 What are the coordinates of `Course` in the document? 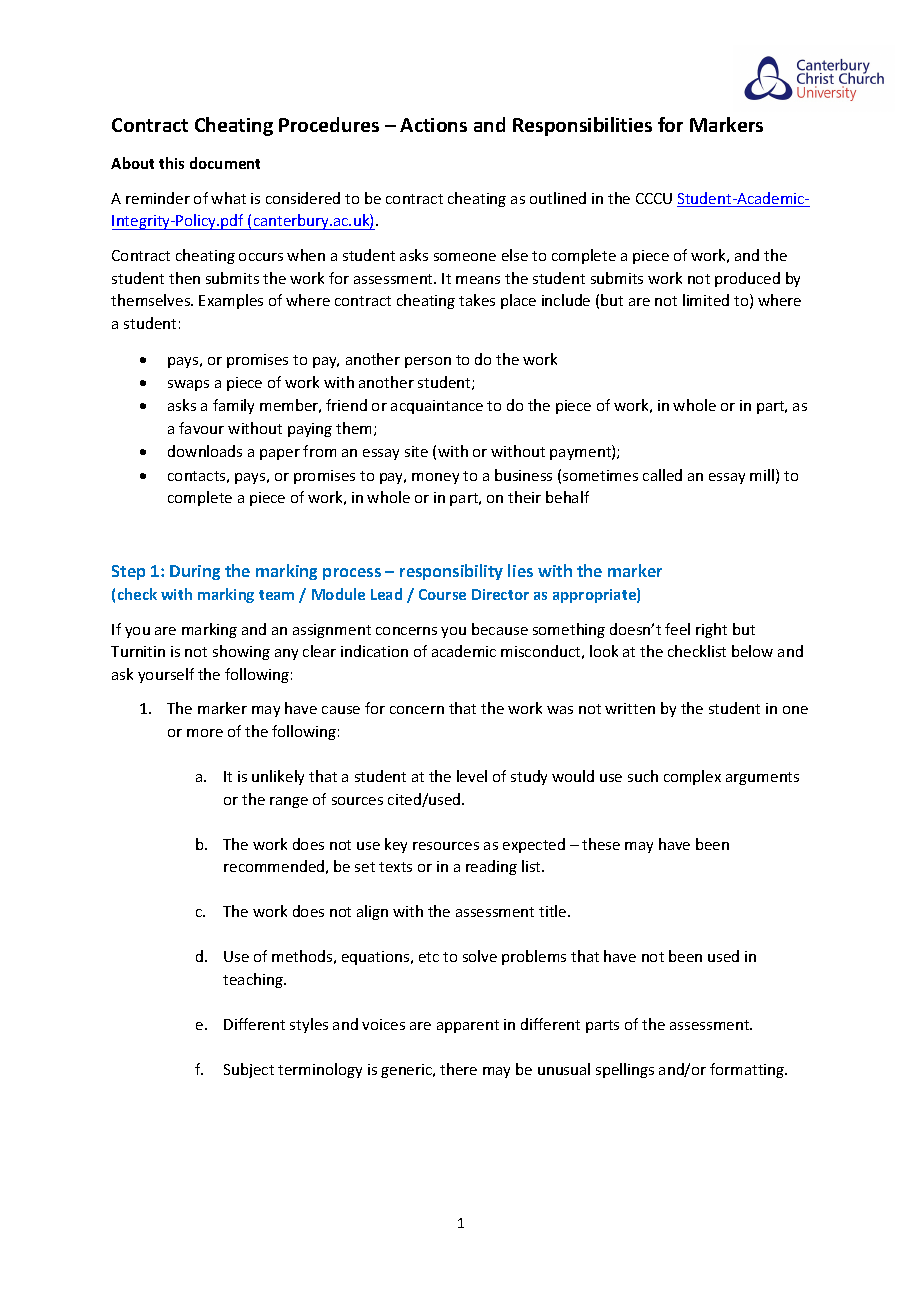 It's located at (442, 594).
